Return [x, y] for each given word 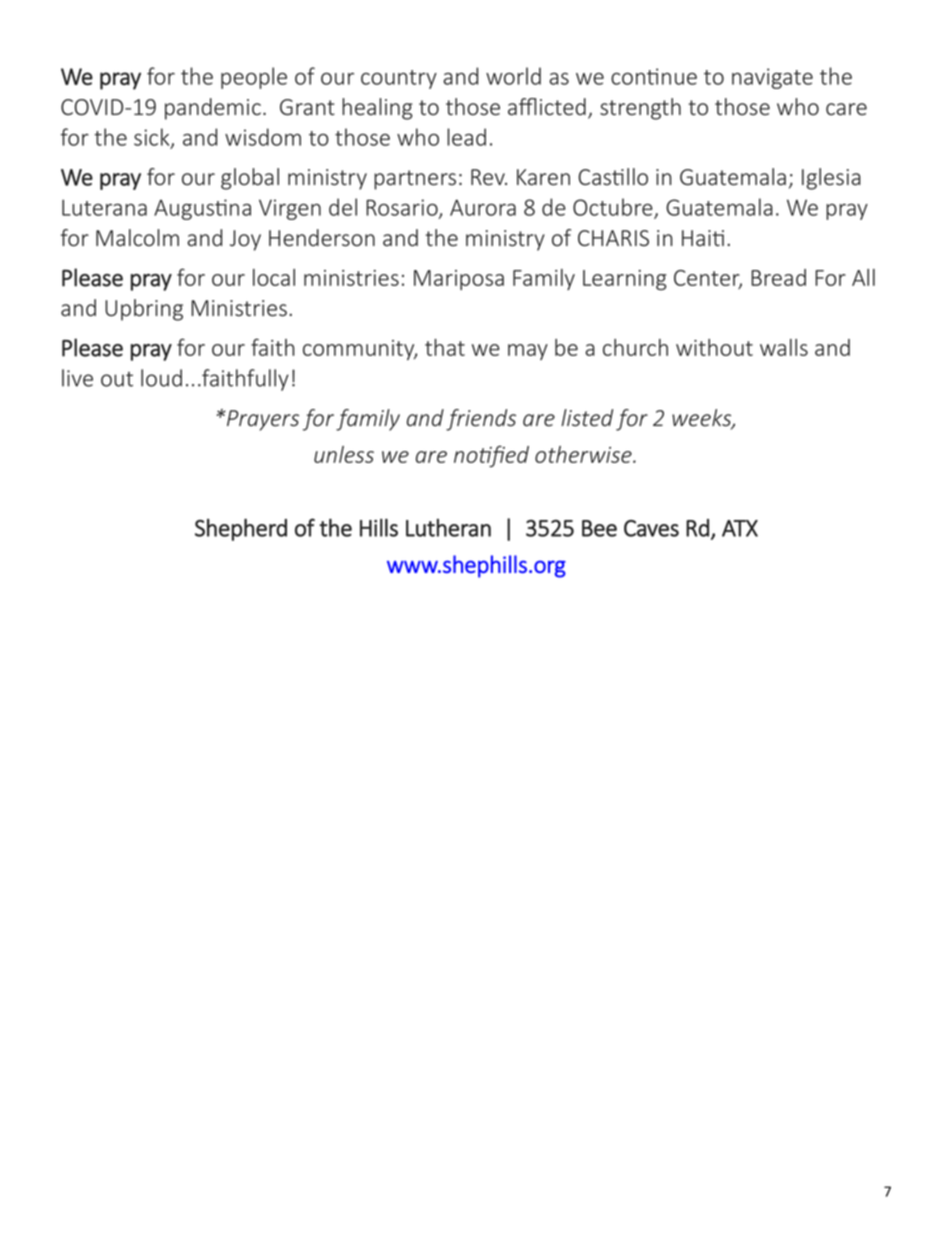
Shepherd [241, 529]
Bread [778, 277]
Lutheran [448, 528]
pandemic [213, 109]
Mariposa [459, 280]
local [274, 277]
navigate [772, 78]
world [513, 76]
